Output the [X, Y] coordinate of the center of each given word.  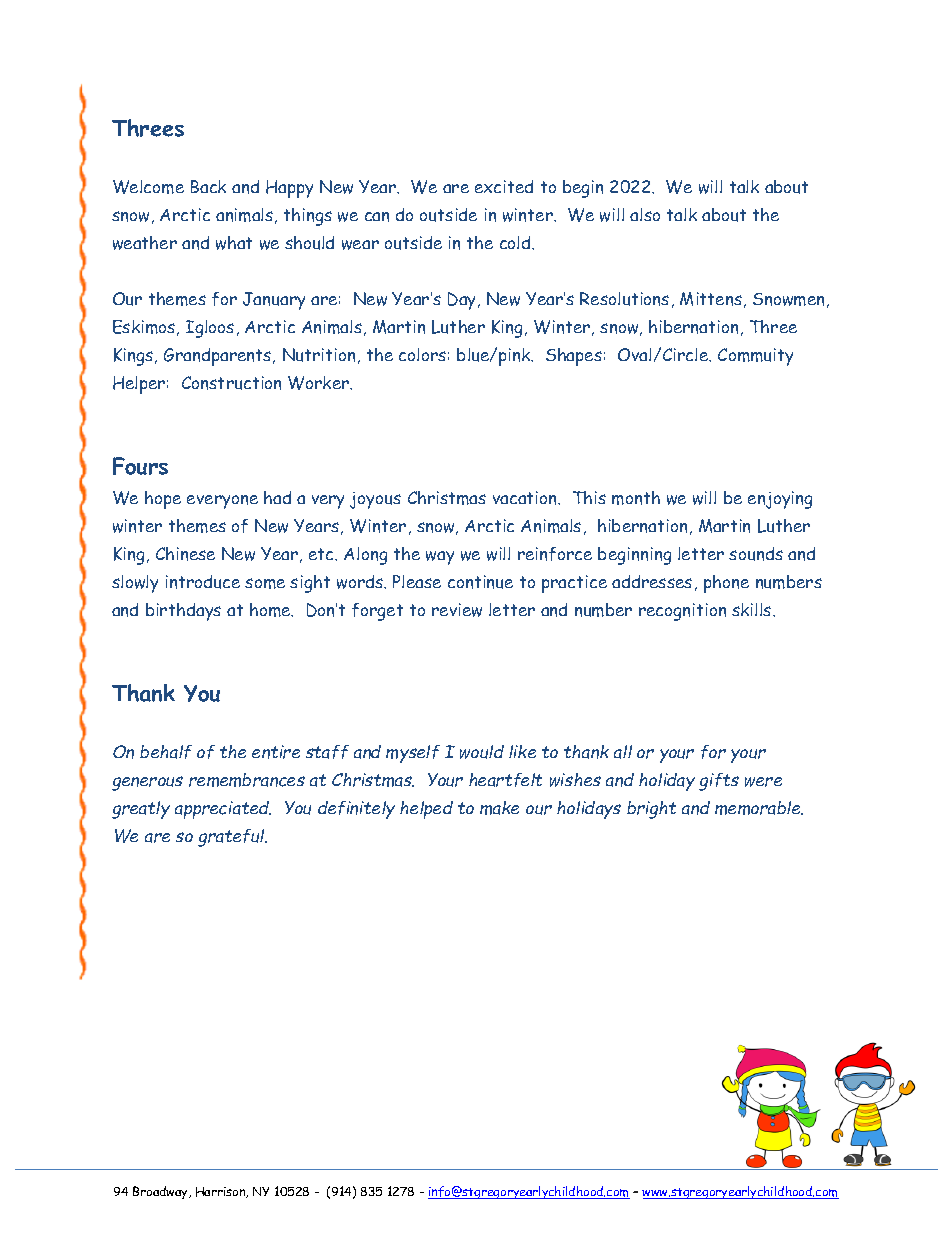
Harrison [222, 1192]
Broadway [161, 1192]
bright [651, 810]
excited [504, 186]
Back [208, 186]
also [645, 214]
